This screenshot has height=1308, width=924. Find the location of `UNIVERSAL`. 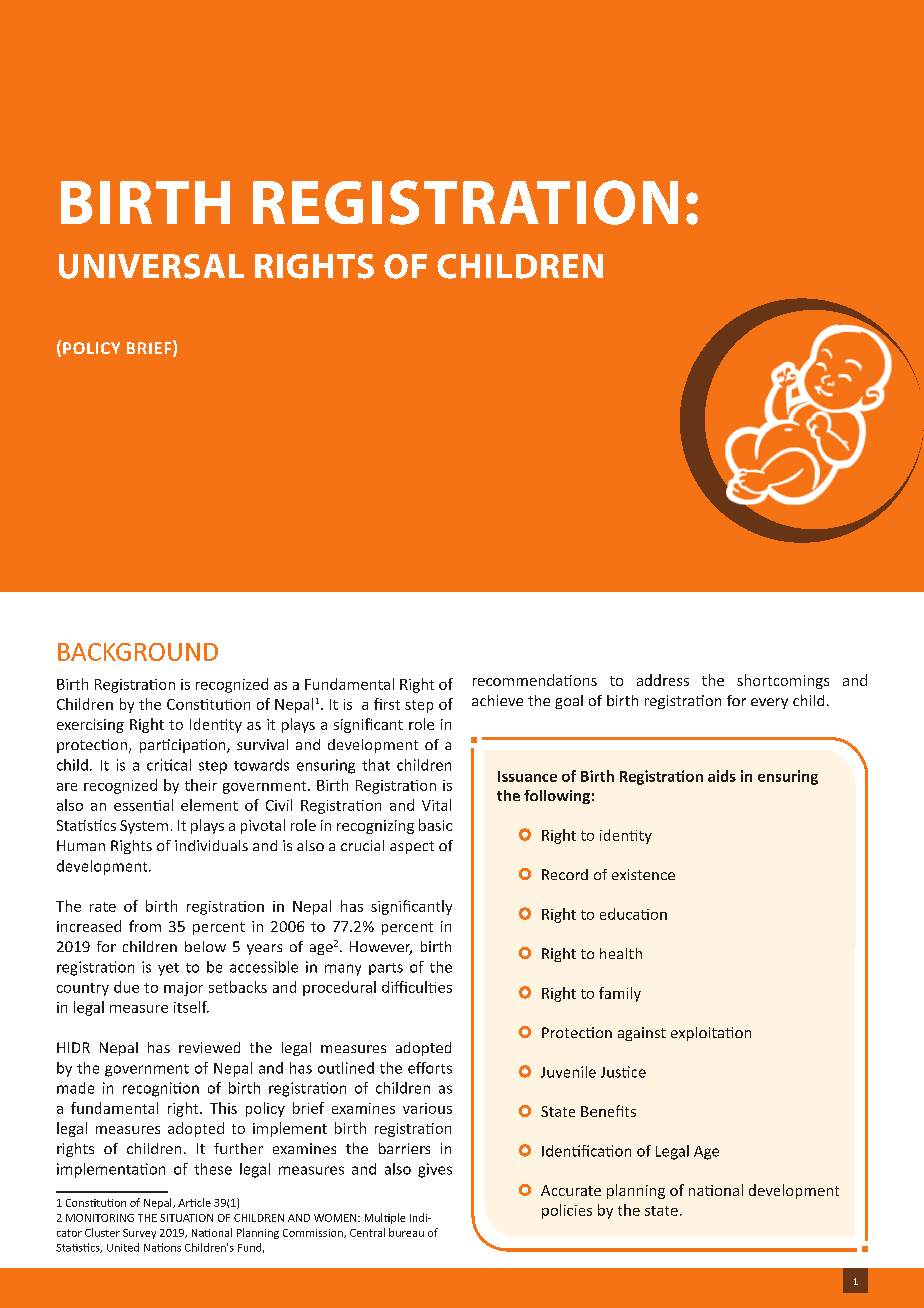

UNIVERSAL is located at coordinates (151, 266).
